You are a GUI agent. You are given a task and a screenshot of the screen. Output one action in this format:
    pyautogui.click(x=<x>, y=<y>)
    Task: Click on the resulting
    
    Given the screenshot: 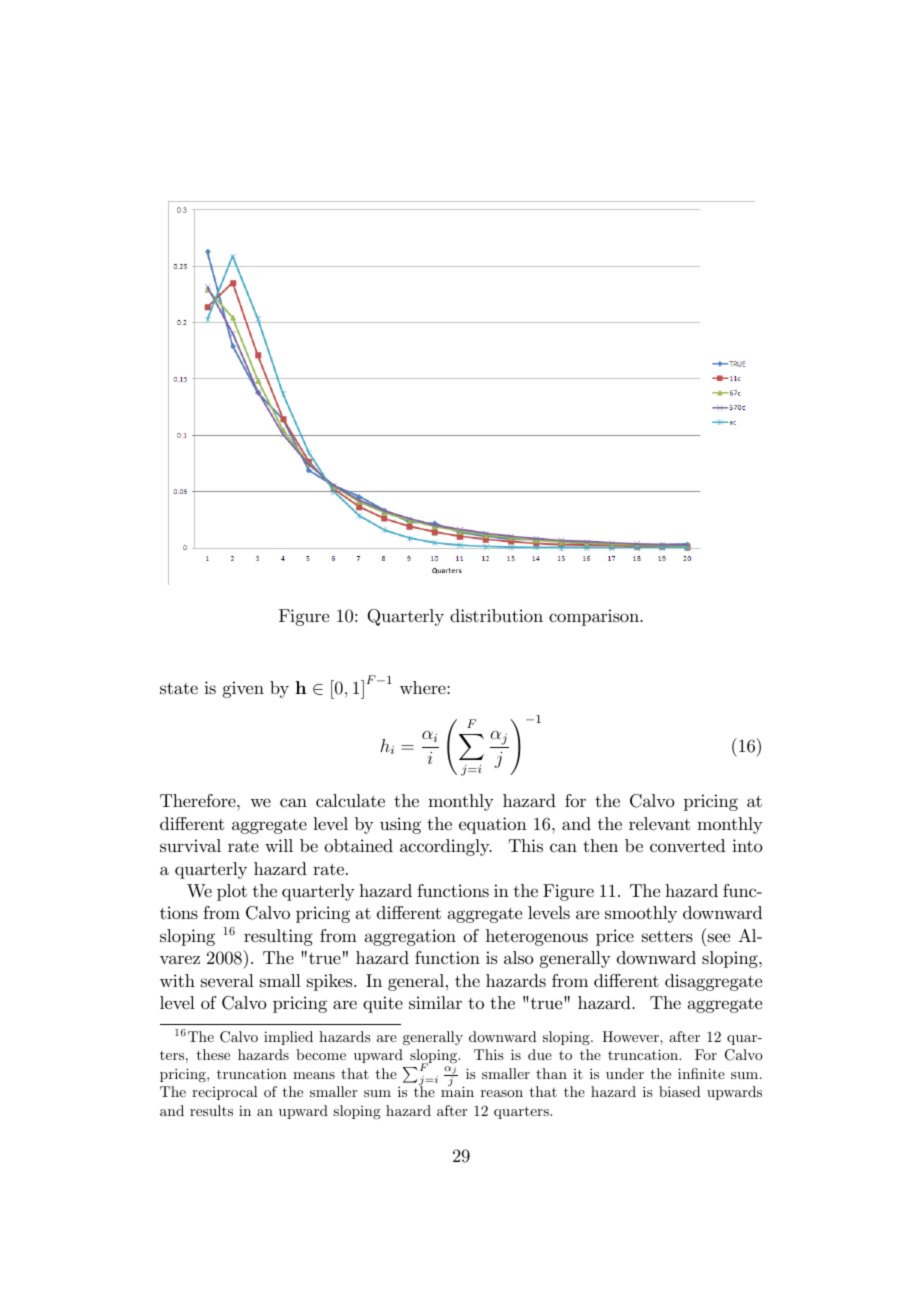 What is the action you would take?
    pyautogui.click(x=278, y=937)
